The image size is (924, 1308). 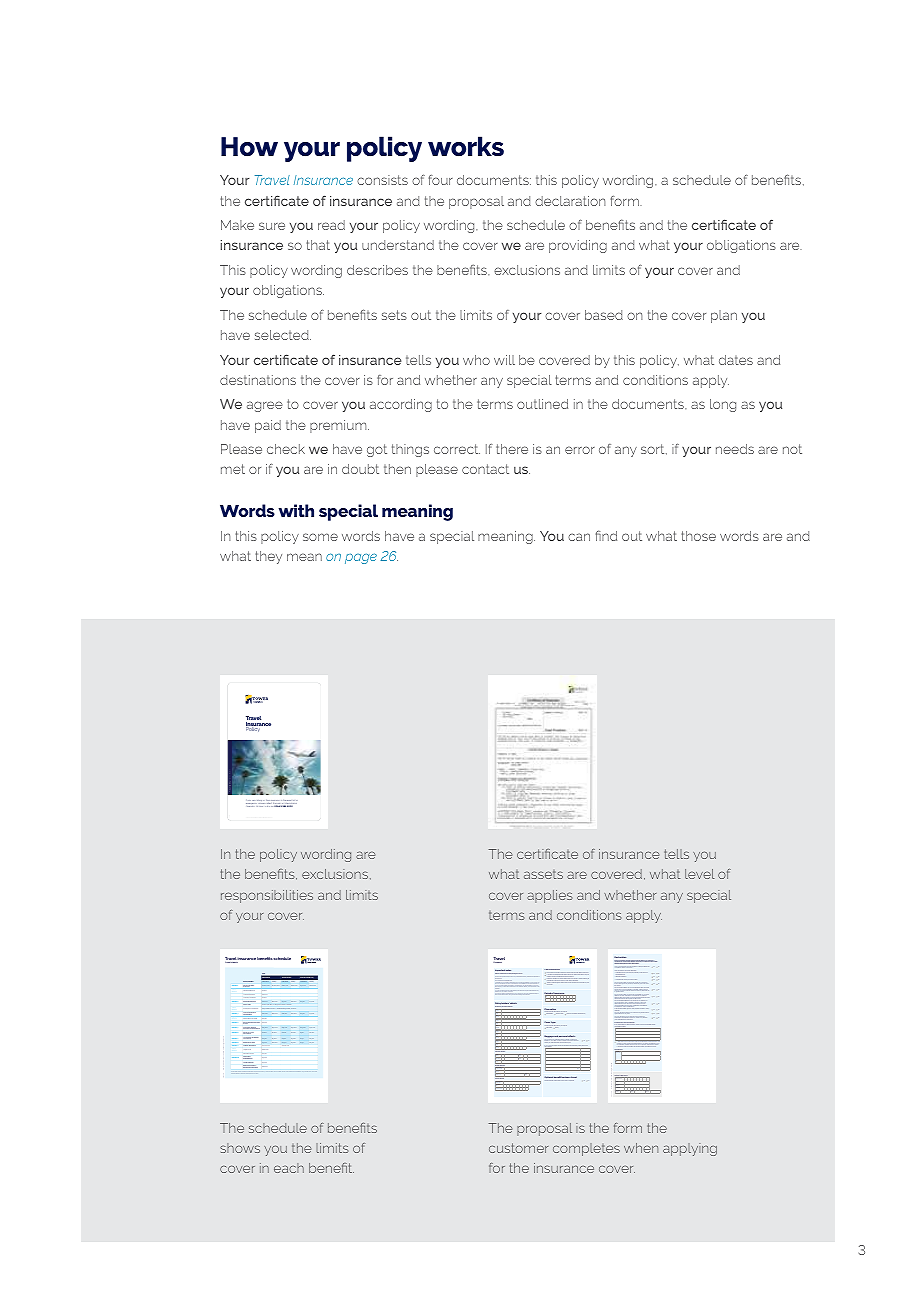 What do you see at coordinates (578, 246) in the document?
I see `providing` at bounding box center [578, 246].
